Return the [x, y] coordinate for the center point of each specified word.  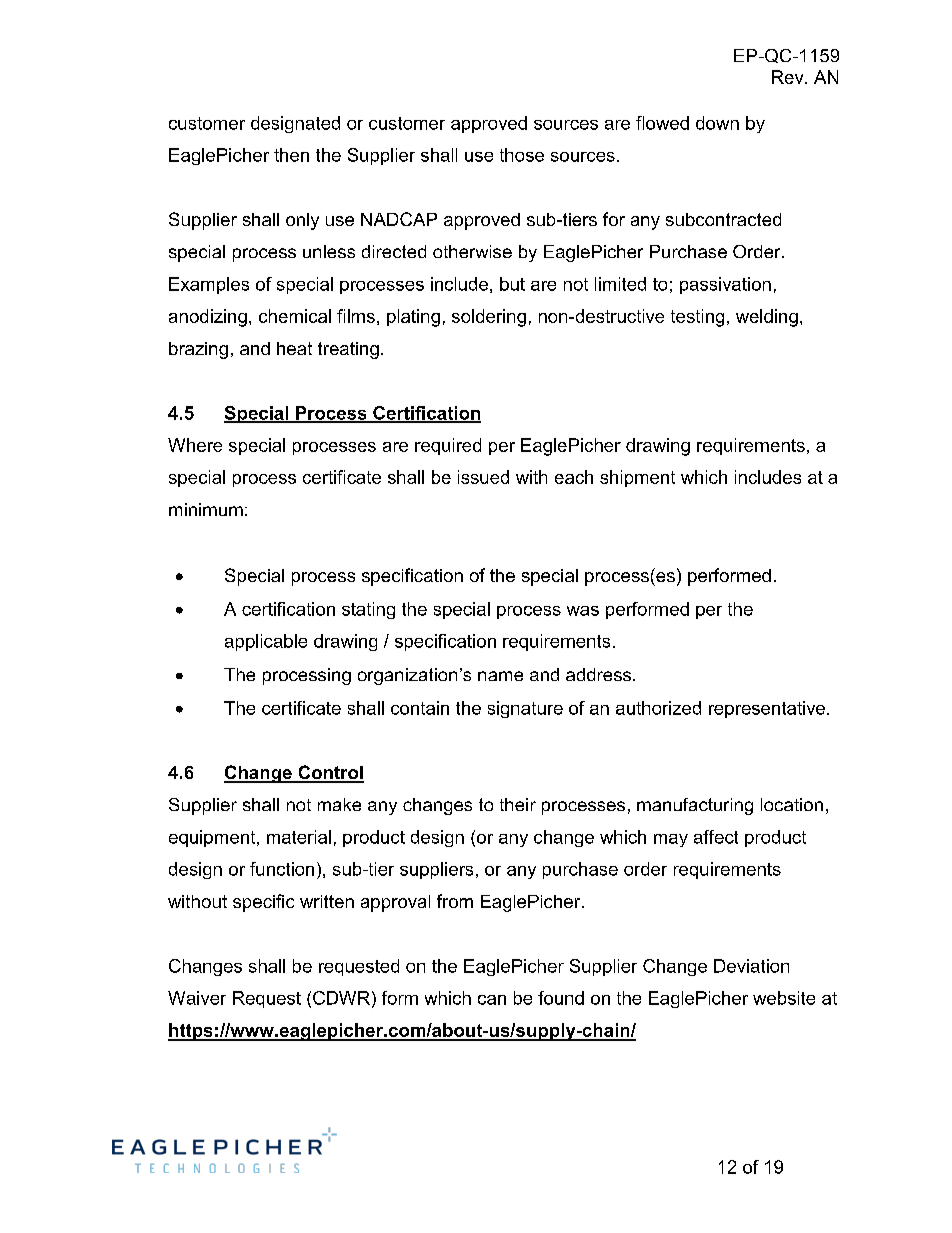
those [522, 155]
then [291, 155]
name [500, 676]
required [448, 446]
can [492, 1000]
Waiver [197, 998]
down [717, 123]
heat [294, 348]
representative [767, 709]
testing [697, 318]
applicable [266, 642]
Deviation [751, 966]
